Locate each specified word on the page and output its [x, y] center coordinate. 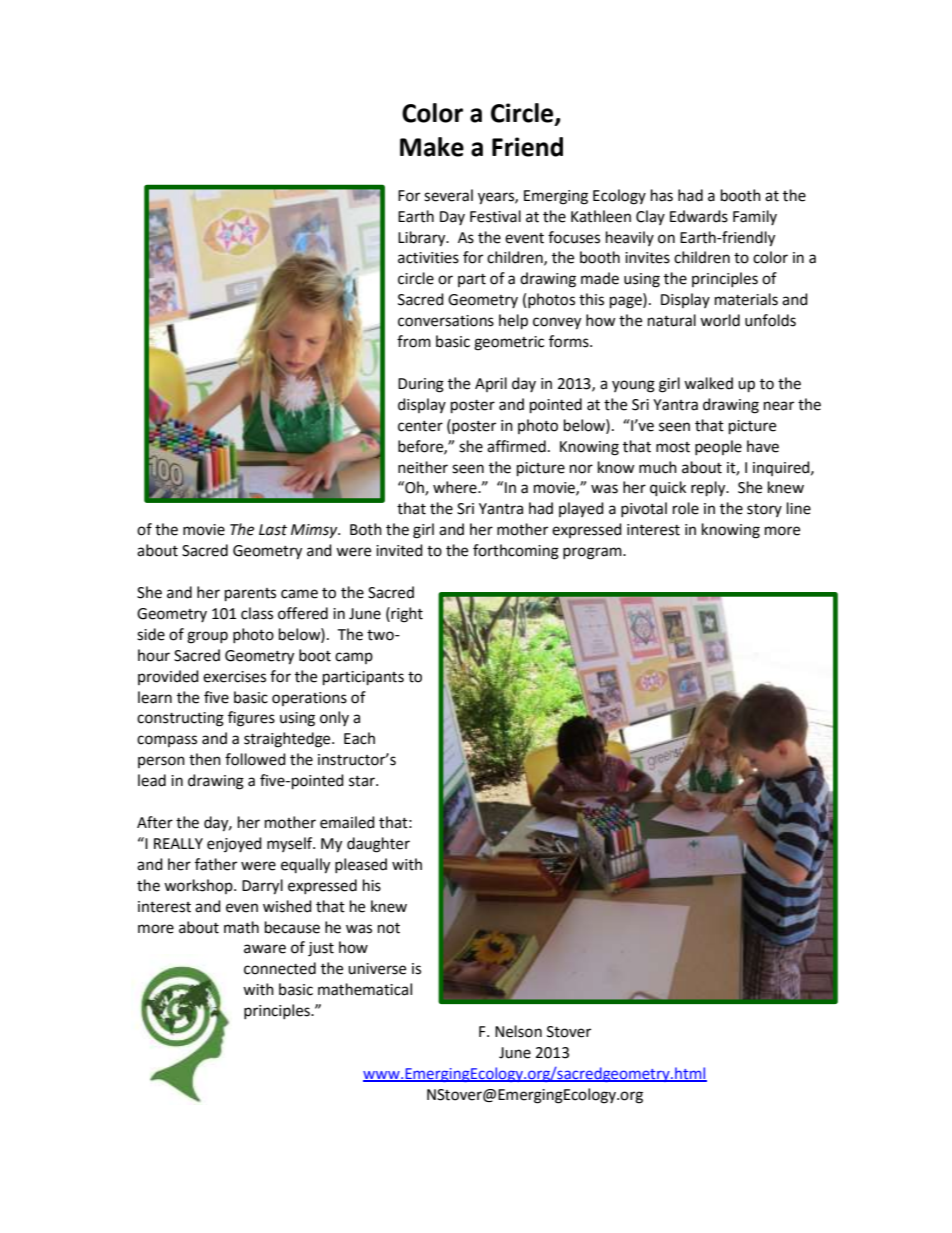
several [448, 195]
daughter [378, 845]
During [421, 385]
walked [708, 383]
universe [377, 969]
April [491, 384]
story [764, 510]
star [363, 781]
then [205, 759]
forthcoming [516, 552]
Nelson [518, 1031]
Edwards [699, 216]
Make [432, 147]
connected [280, 968]
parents [250, 595]
